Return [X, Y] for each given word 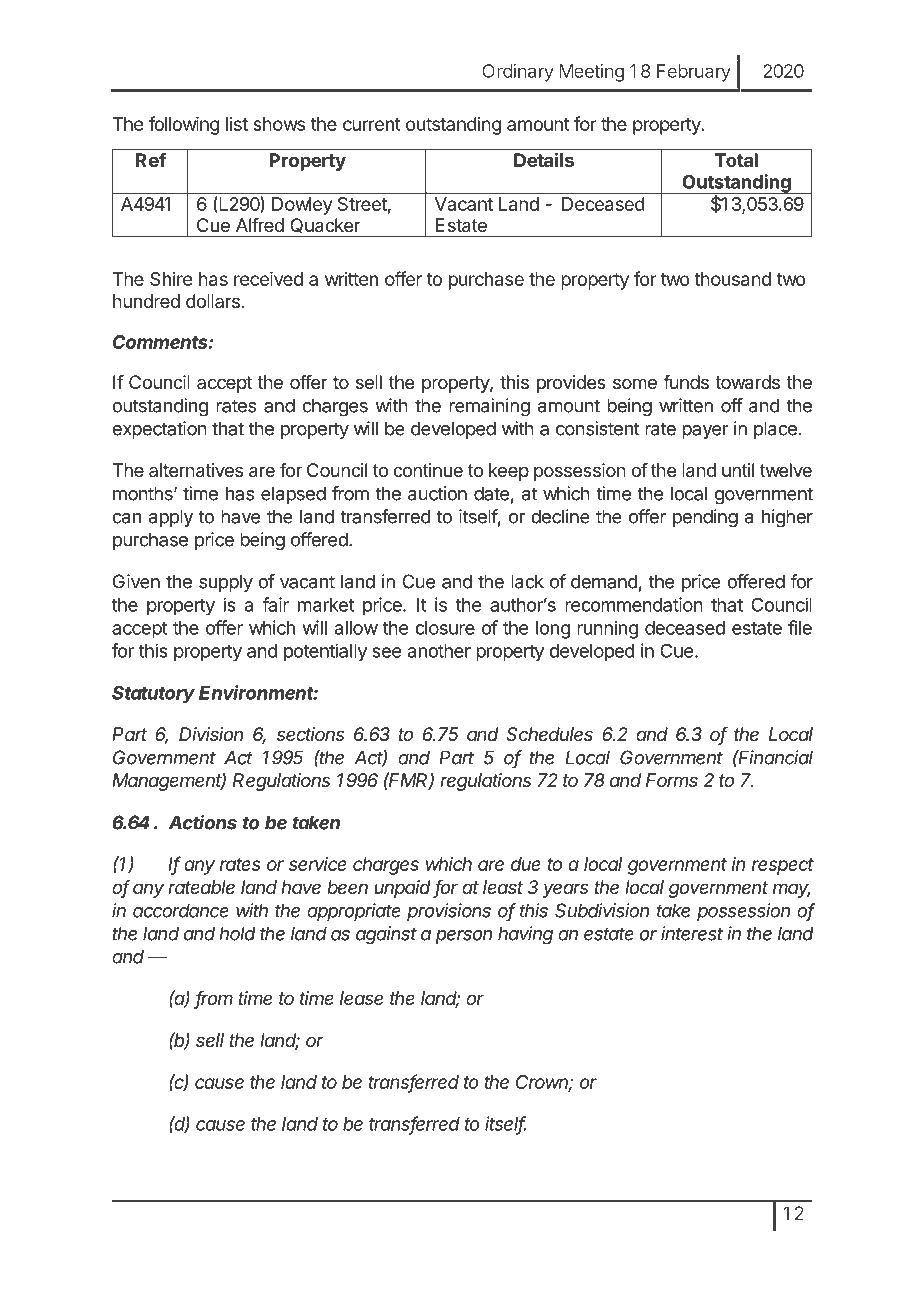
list [237, 124]
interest [692, 933]
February [694, 73]
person [463, 937]
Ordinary [518, 73]
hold [237, 933]
